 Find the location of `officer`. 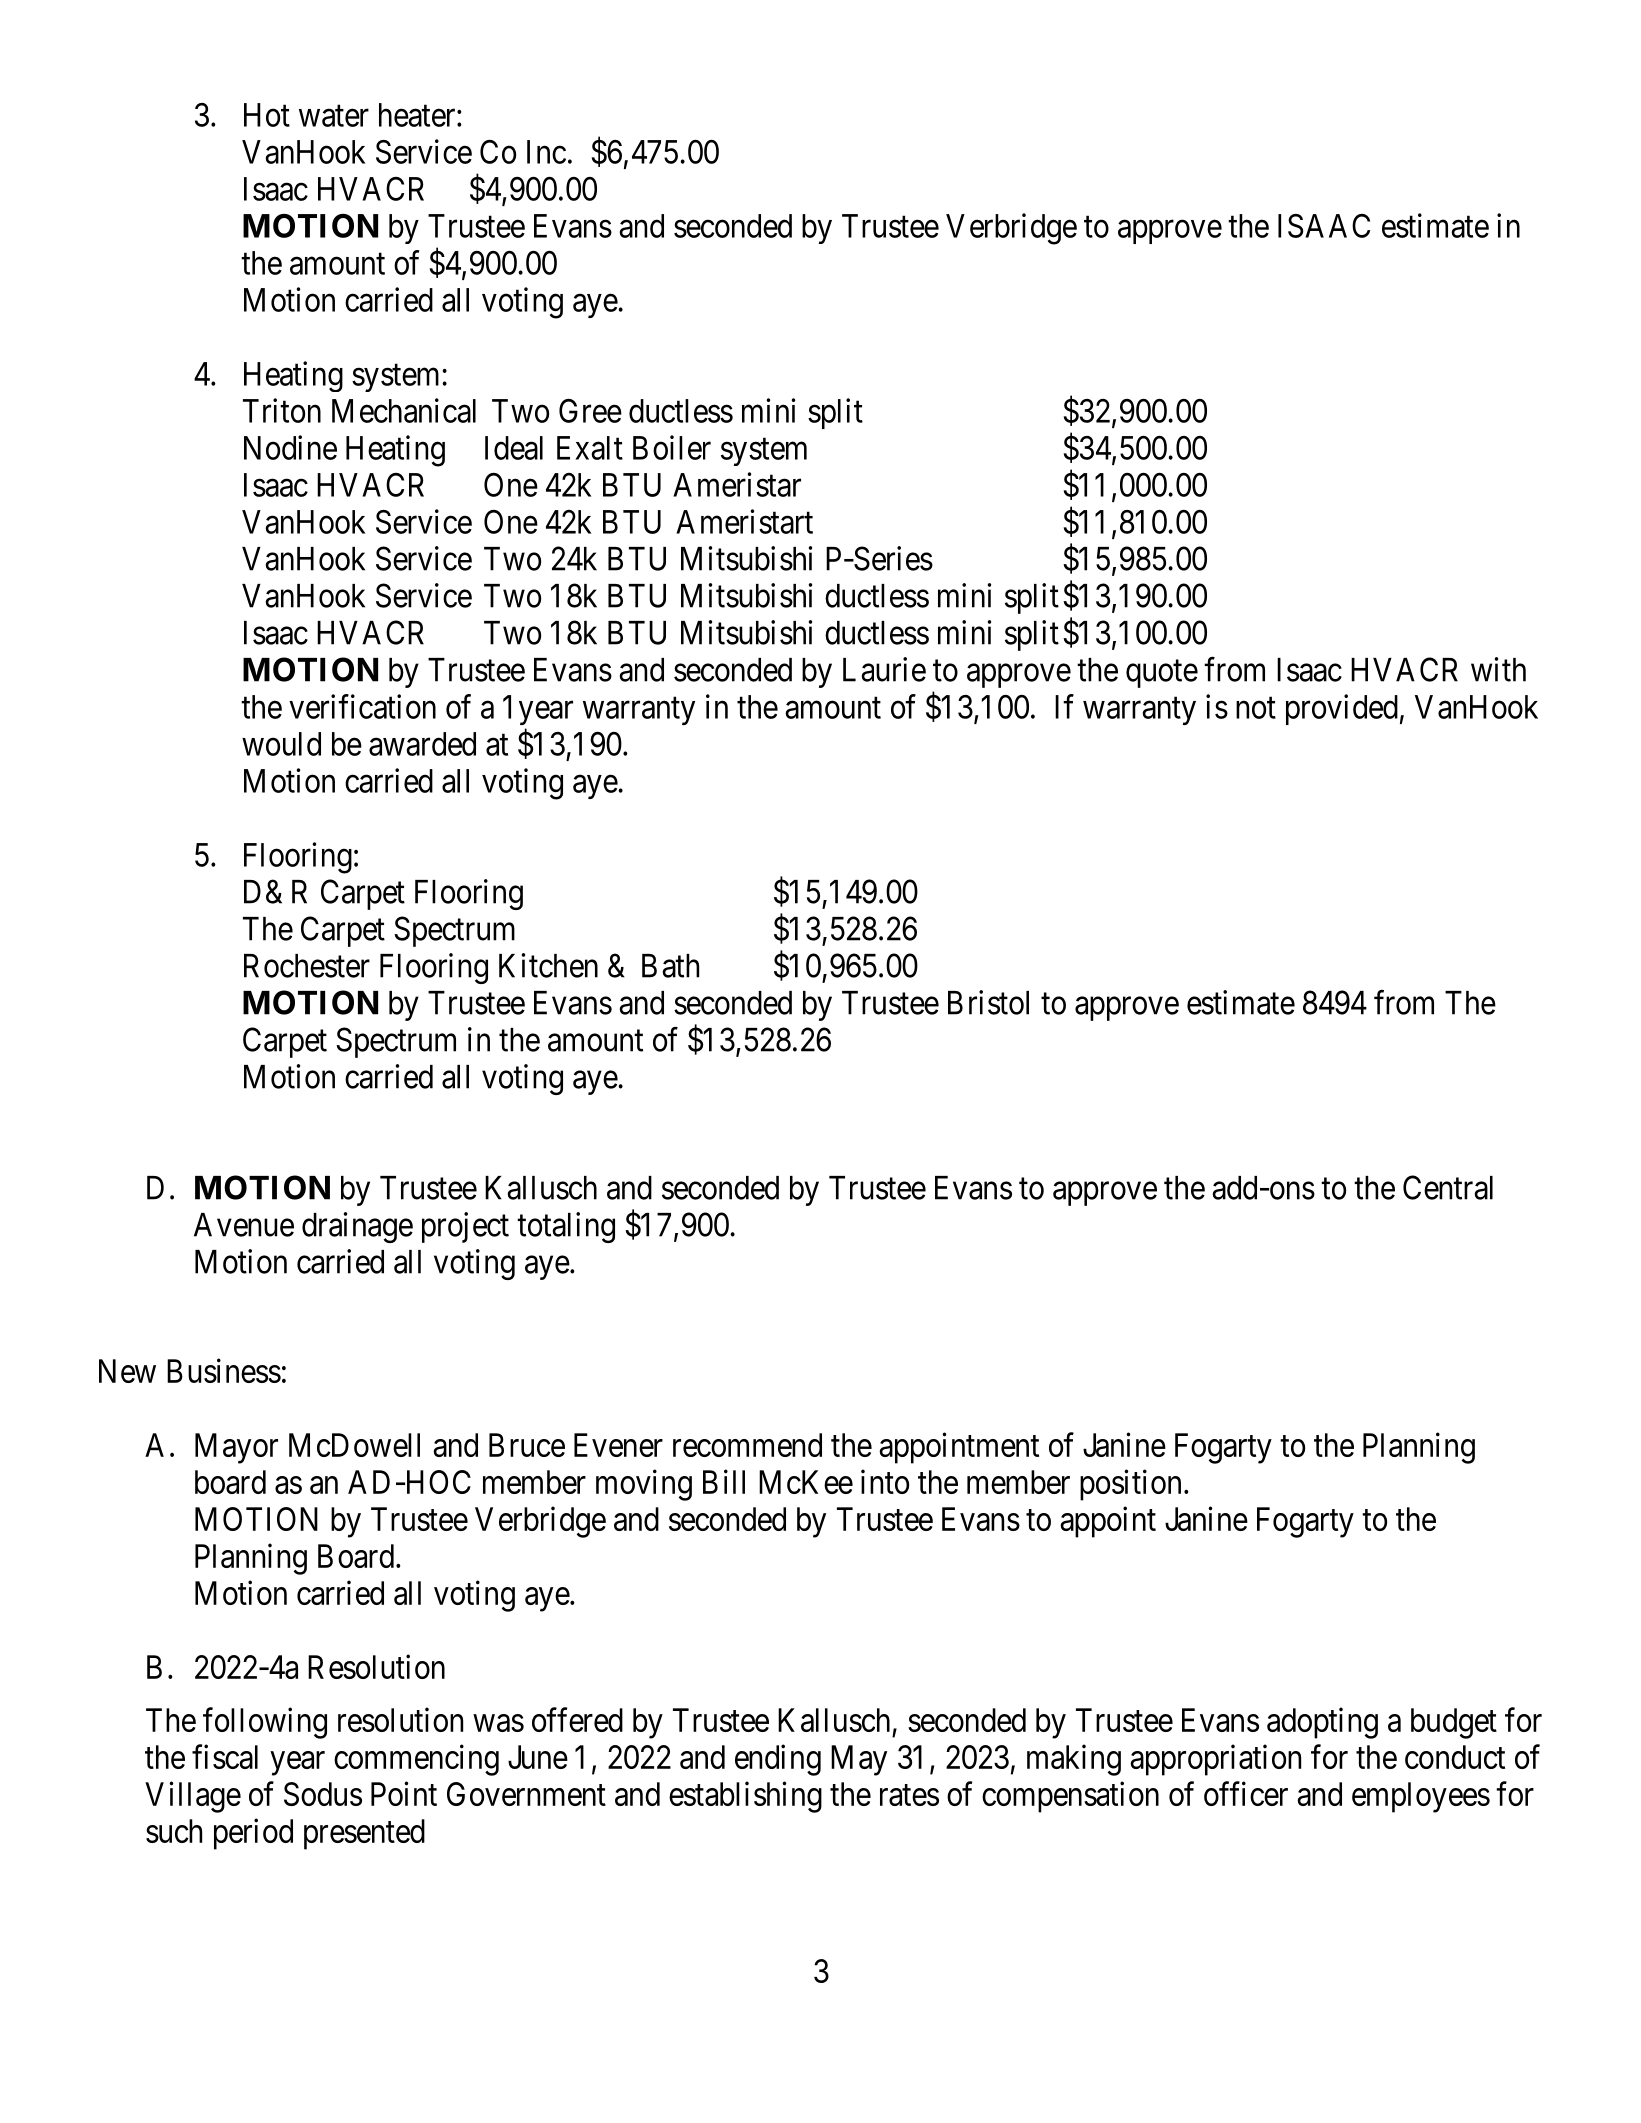

officer is located at coordinates (1246, 1793).
